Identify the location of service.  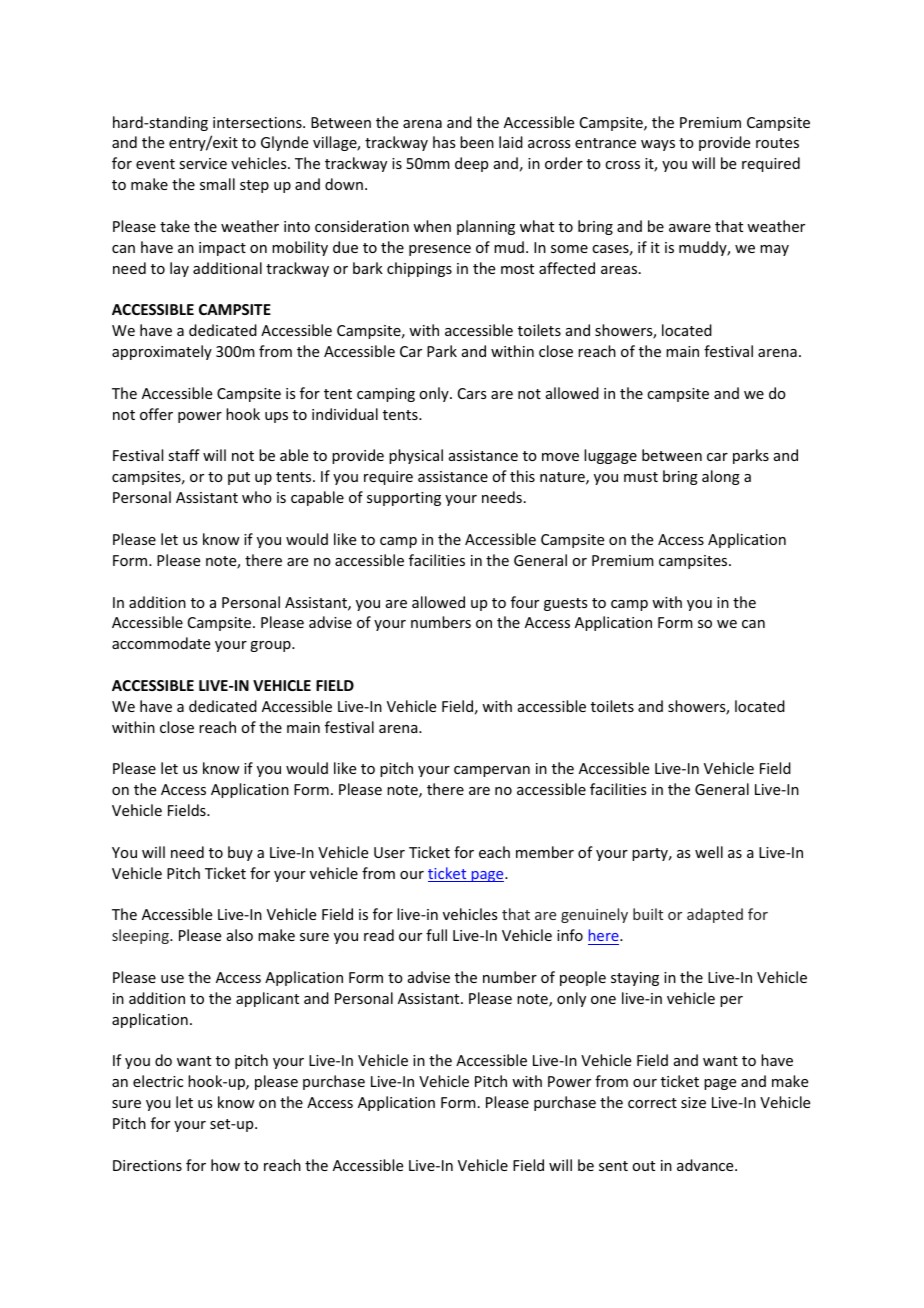
(203, 163).
